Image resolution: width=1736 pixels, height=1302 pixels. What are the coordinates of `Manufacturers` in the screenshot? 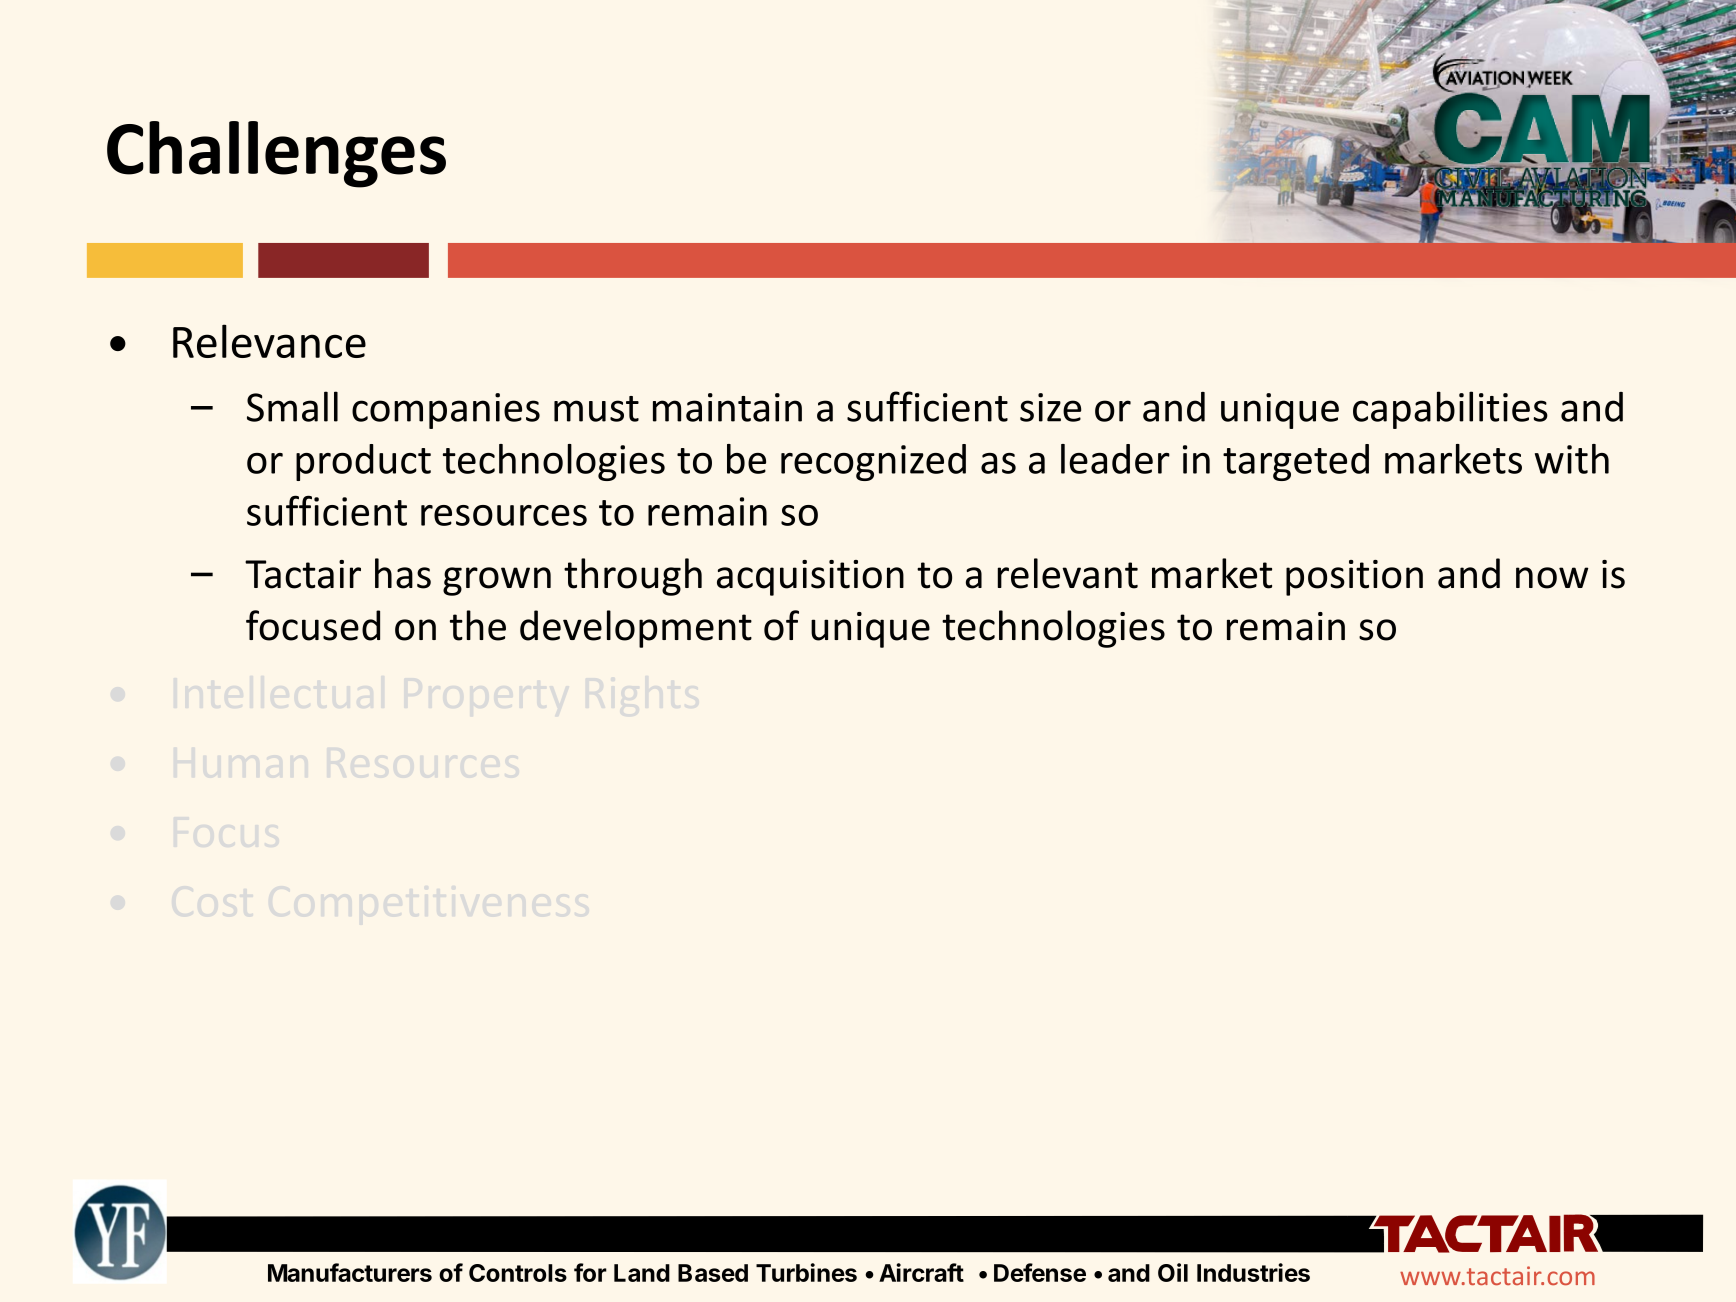 It's located at (350, 1272).
